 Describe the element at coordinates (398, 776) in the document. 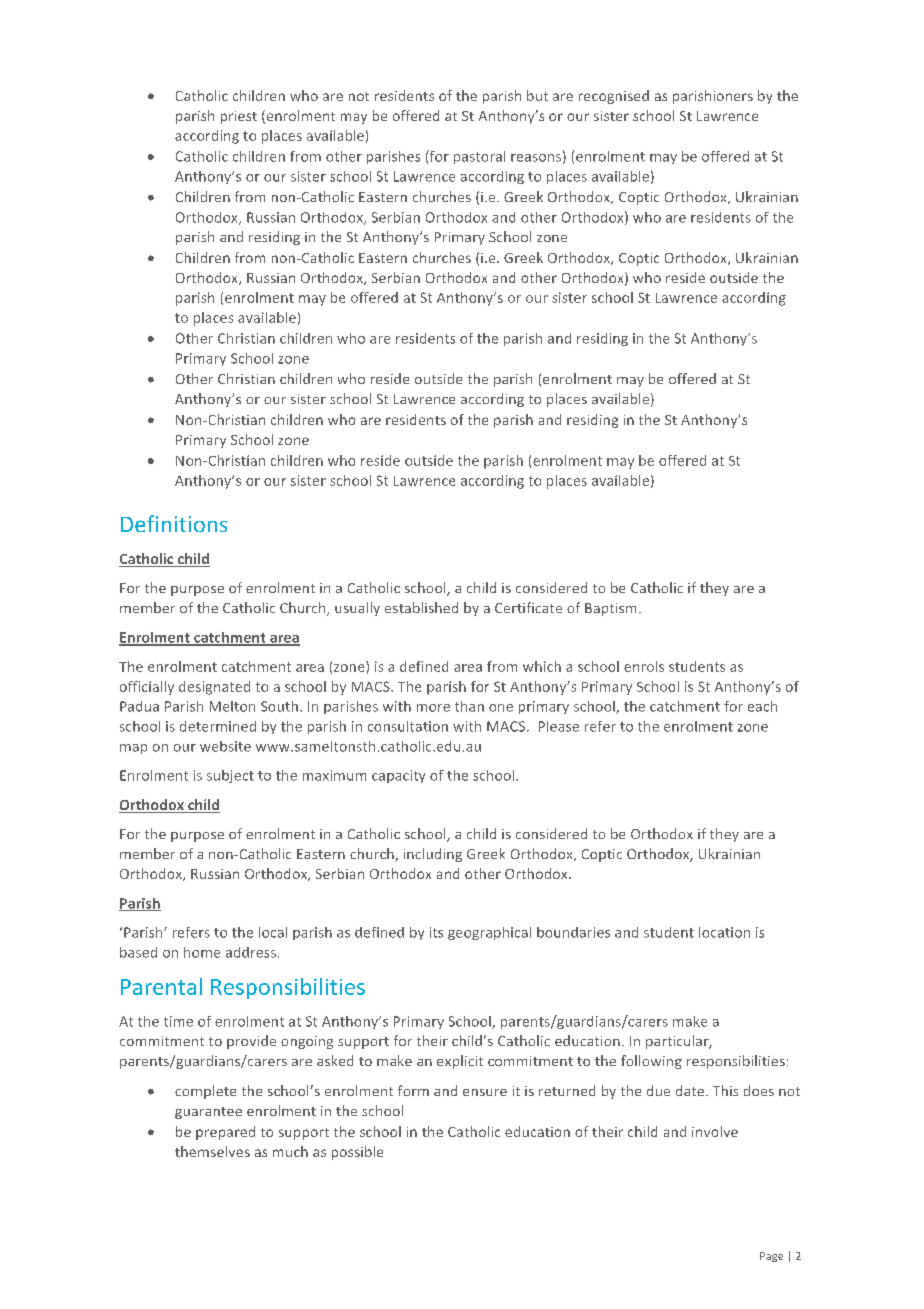

I see `capacity` at that location.
